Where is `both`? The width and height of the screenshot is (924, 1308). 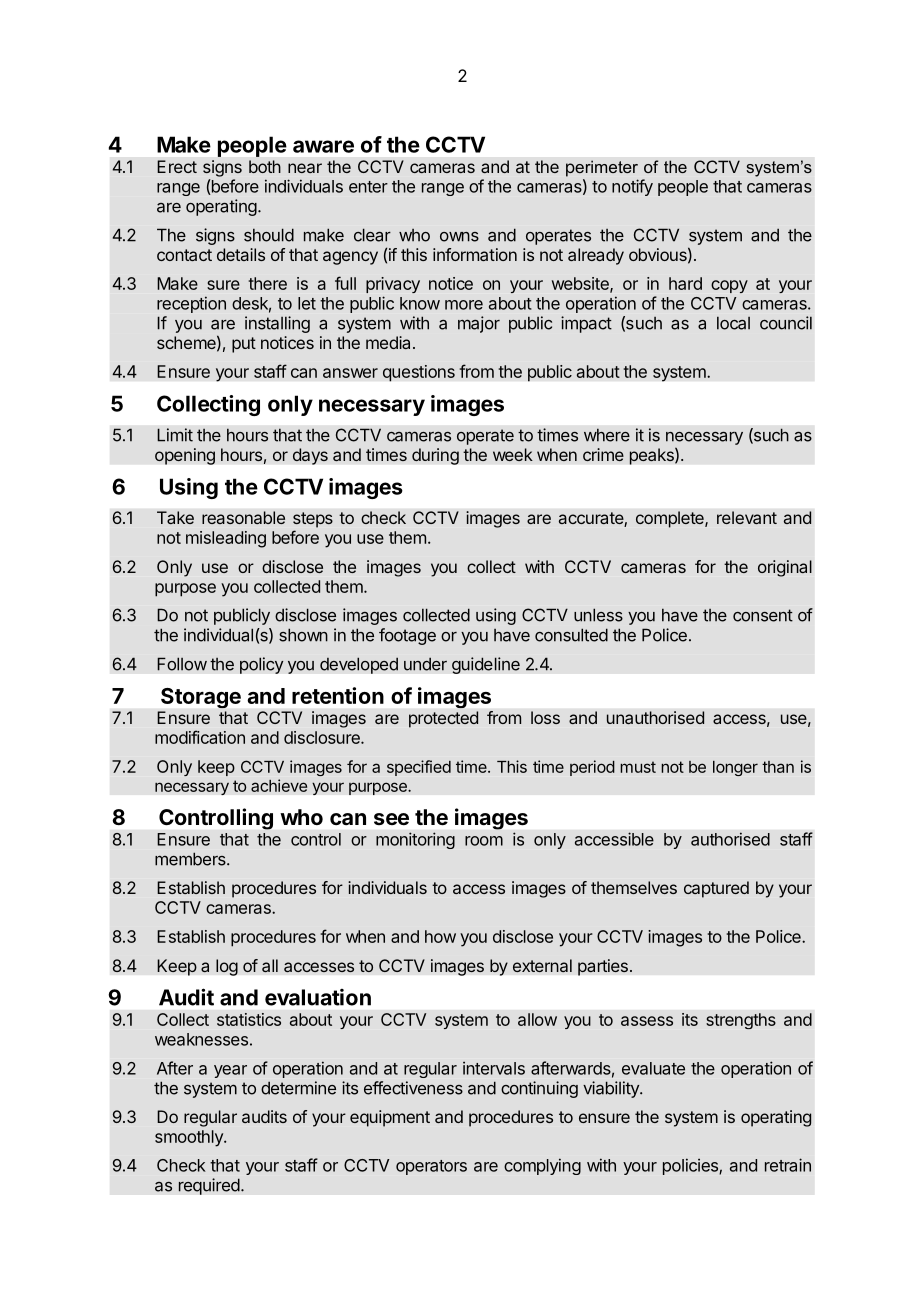 both is located at coordinates (265, 166).
